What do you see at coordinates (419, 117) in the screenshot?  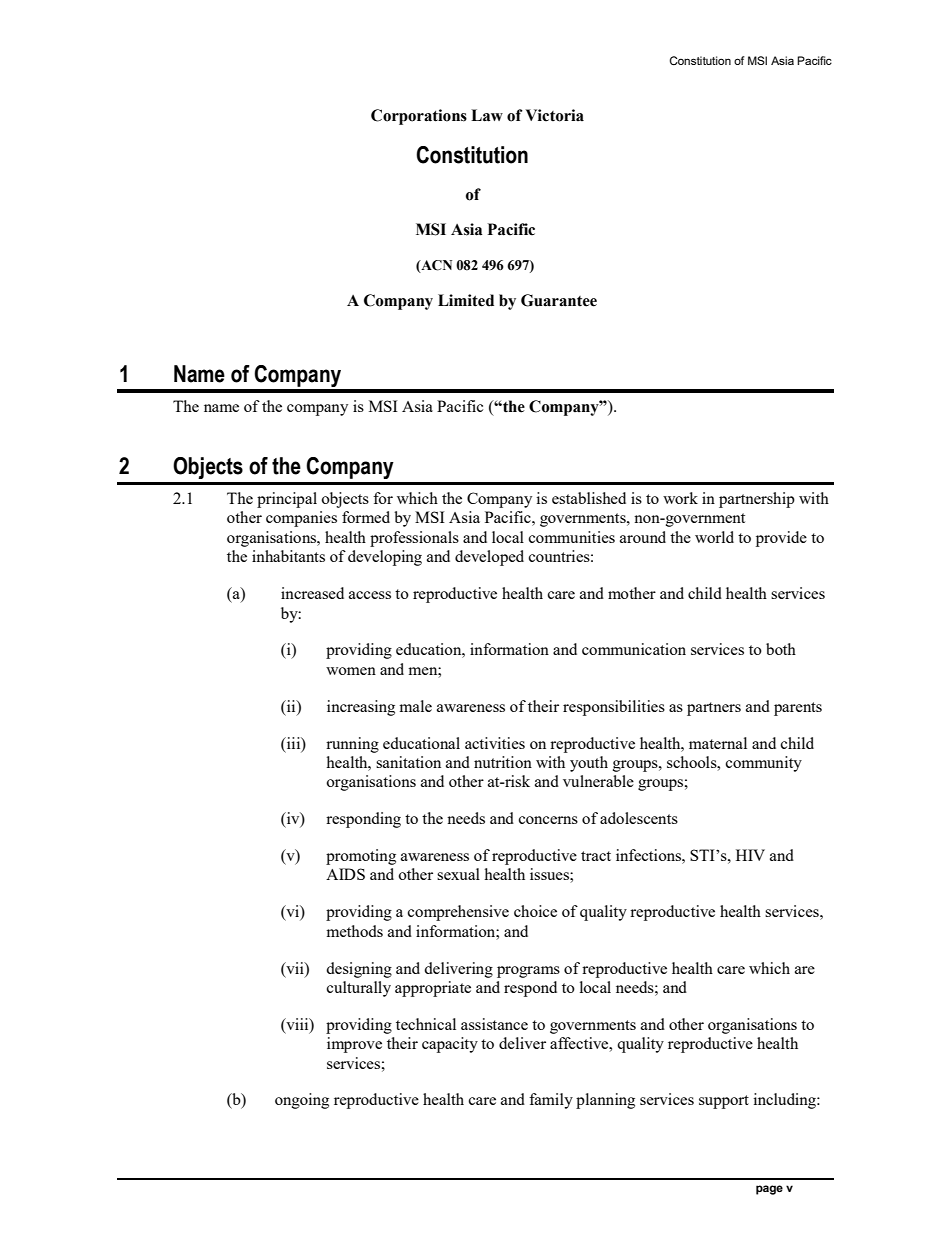 I see `Corporations` at bounding box center [419, 117].
